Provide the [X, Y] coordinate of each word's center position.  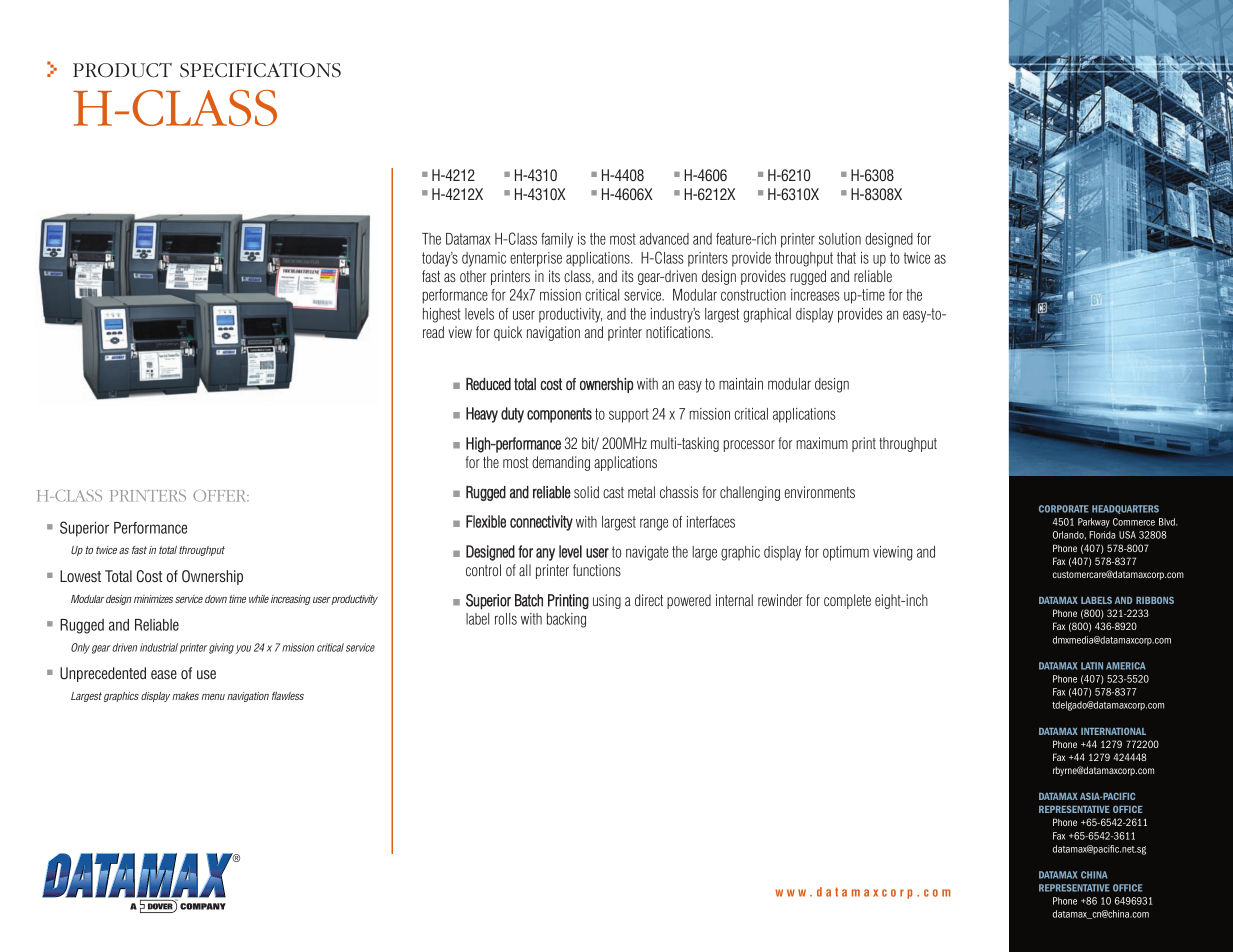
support [629, 415]
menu [213, 697]
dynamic [484, 259]
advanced [664, 239]
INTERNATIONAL [1113, 731]
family [557, 240]
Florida [1102, 535]
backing [566, 620]
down [216, 599]
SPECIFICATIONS [260, 70]
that [846, 258]
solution [840, 239]
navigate [647, 553]
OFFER [221, 496]
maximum [822, 443]
